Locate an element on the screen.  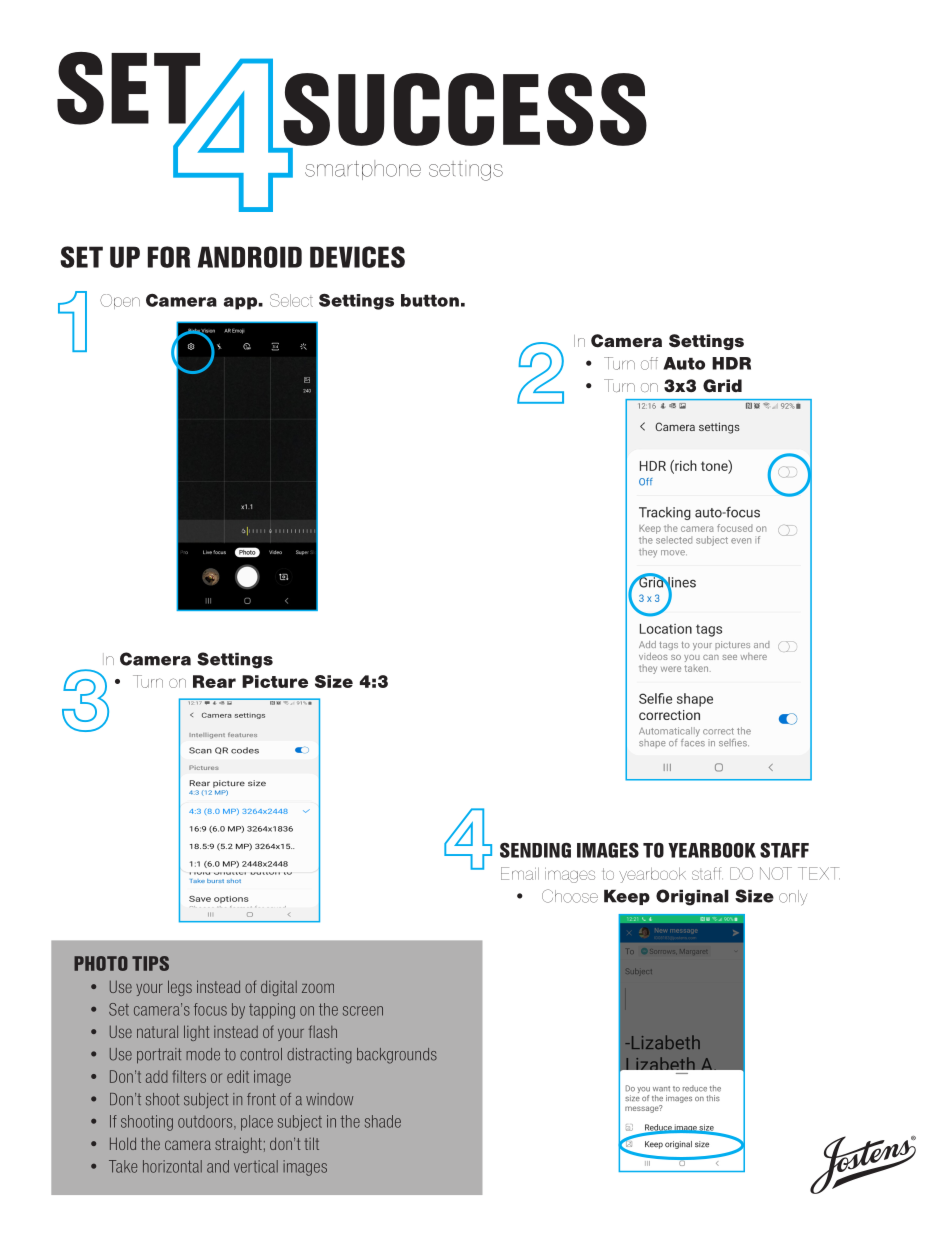
HDR is located at coordinates (731, 363).
